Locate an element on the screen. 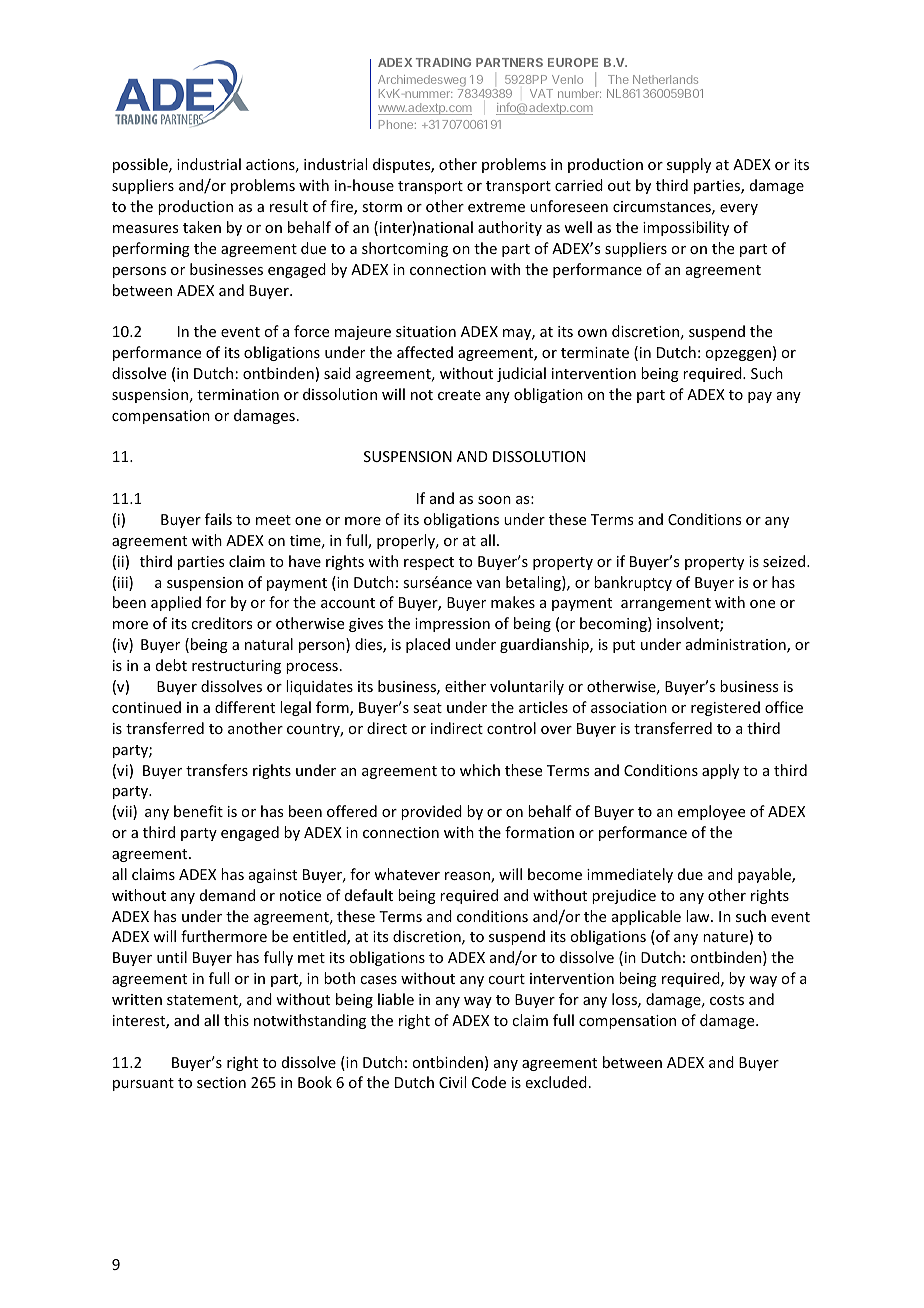 Image resolution: width=924 pixels, height=1308 pixels. Netherlands is located at coordinates (665, 79).
